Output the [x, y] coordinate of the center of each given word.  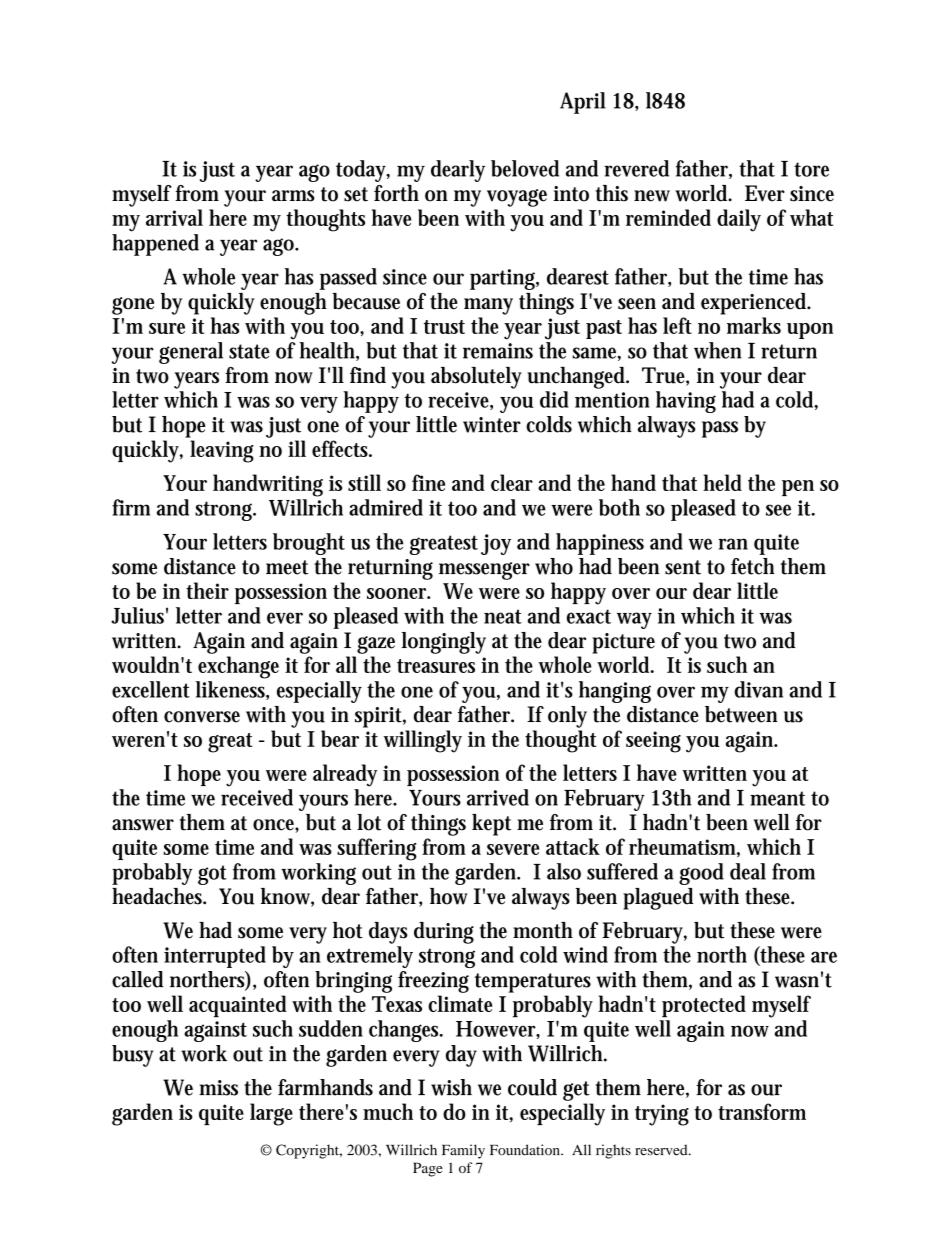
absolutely [476, 378]
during [444, 933]
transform [762, 1111]
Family [463, 1151]
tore [811, 169]
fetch [753, 566]
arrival [174, 217]
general [191, 353]
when [718, 350]
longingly [444, 643]
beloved [525, 168]
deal [748, 871]
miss [218, 1088]
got [212, 875]
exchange [238, 667]
